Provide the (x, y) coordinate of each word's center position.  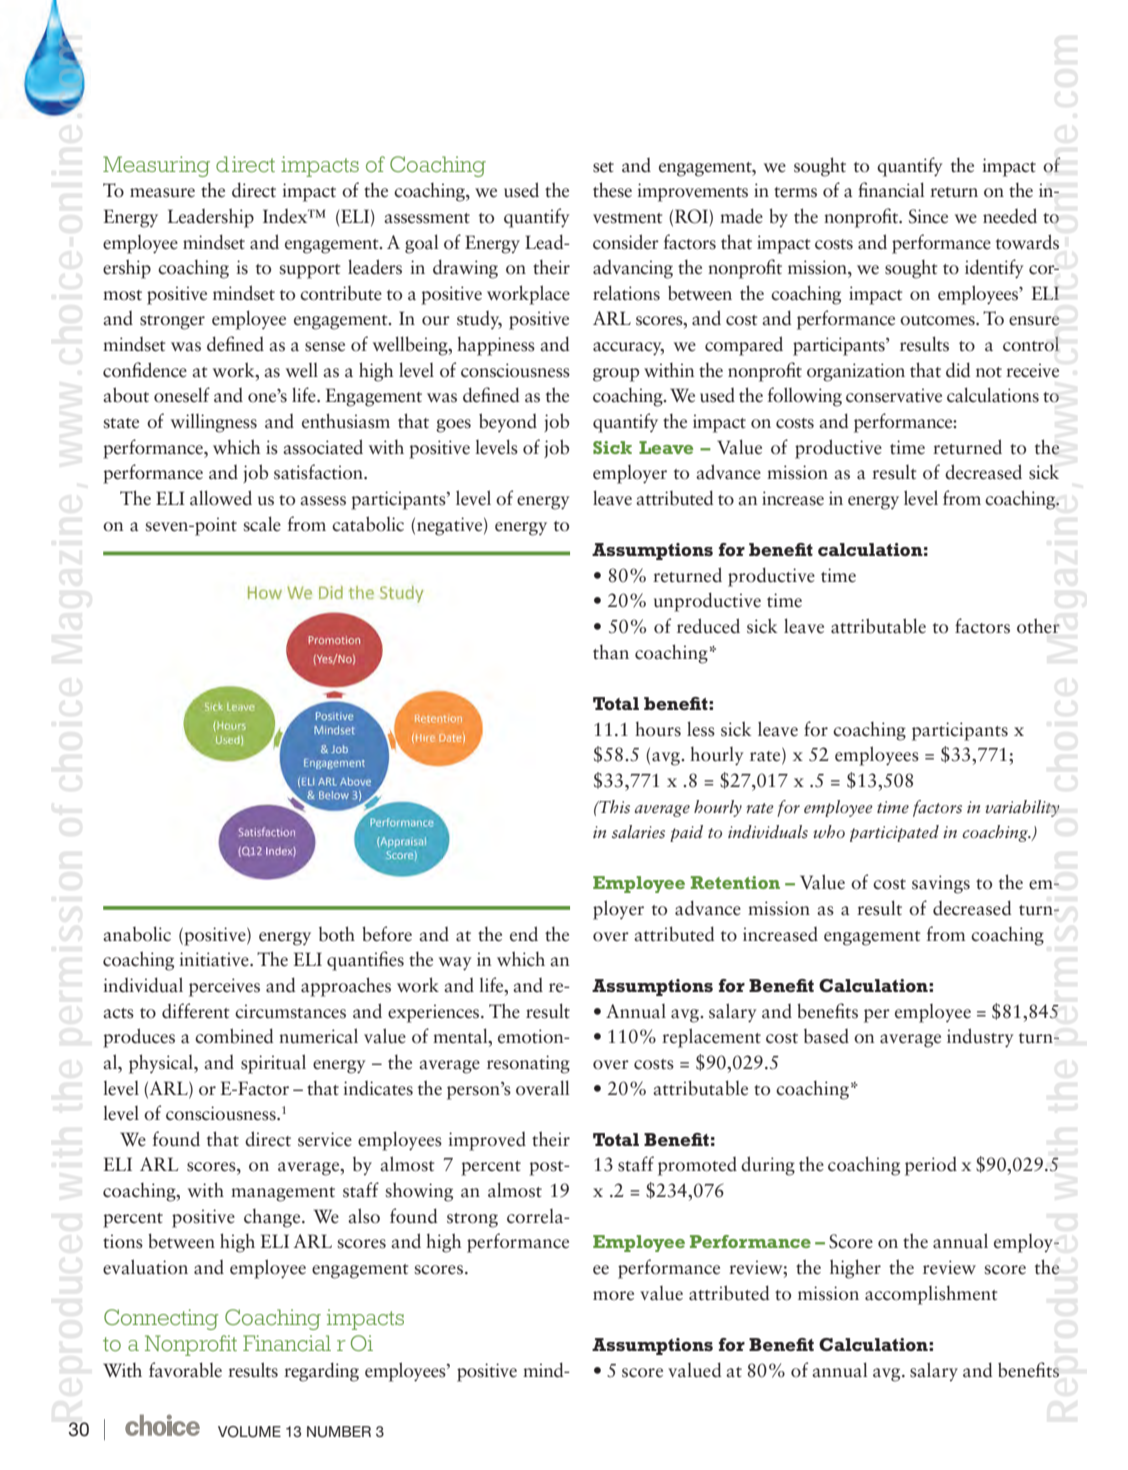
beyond (508, 423)
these (612, 190)
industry (980, 1038)
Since (928, 216)
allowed (221, 498)
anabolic (137, 934)
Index (286, 216)
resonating (528, 1064)
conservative (894, 395)
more (613, 1296)
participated (894, 833)
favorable (185, 1370)
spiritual (273, 1064)
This (613, 807)
